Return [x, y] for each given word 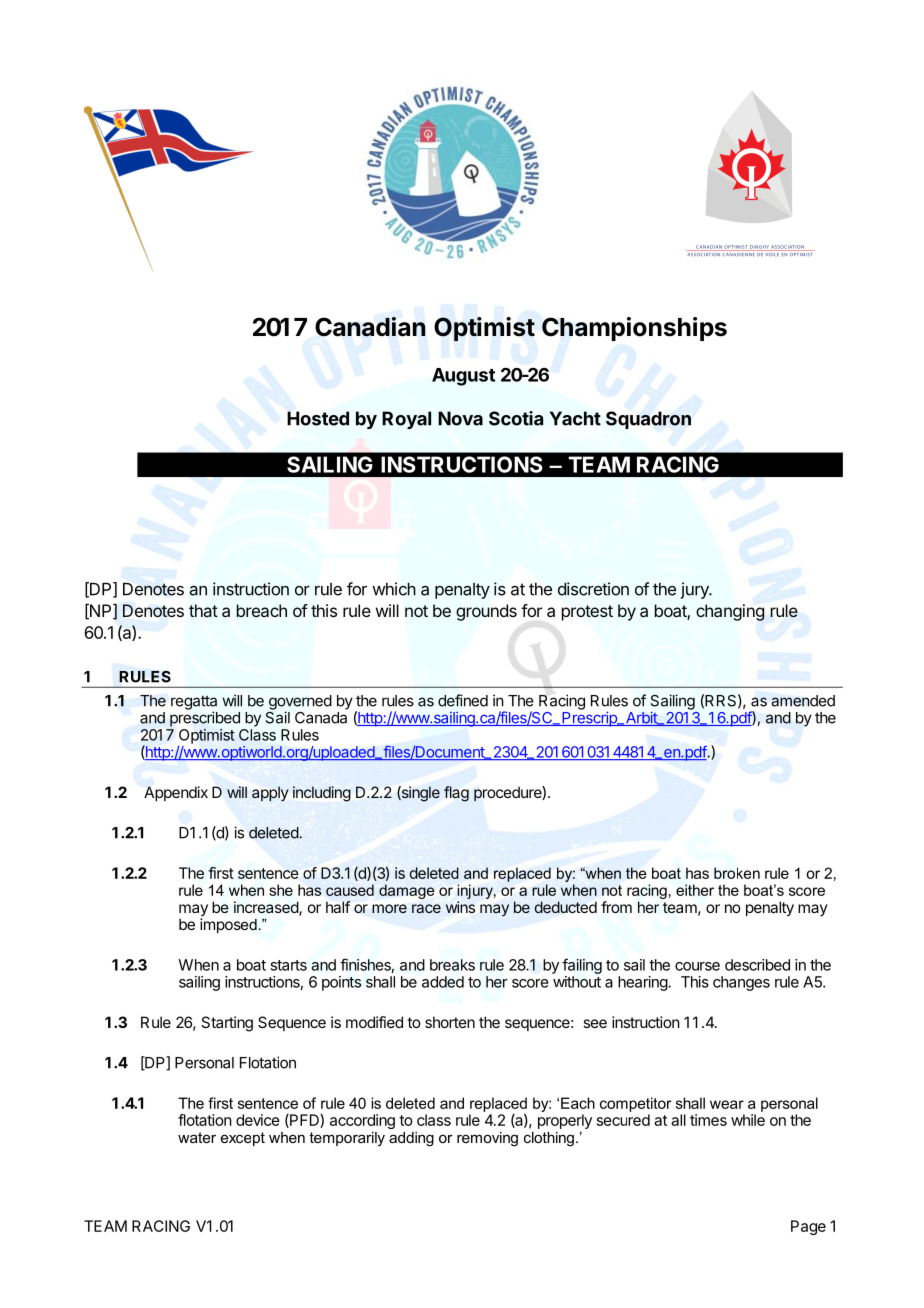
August [463, 377]
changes [741, 983]
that [203, 610]
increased [267, 908]
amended [803, 701]
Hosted [318, 418]
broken [737, 873]
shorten [450, 1022]
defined [463, 700]
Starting [227, 1024]
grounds [486, 612]
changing [730, 612]
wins [460, 907]
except [243, 1139]
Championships [634, 329]
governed [300, 703]
